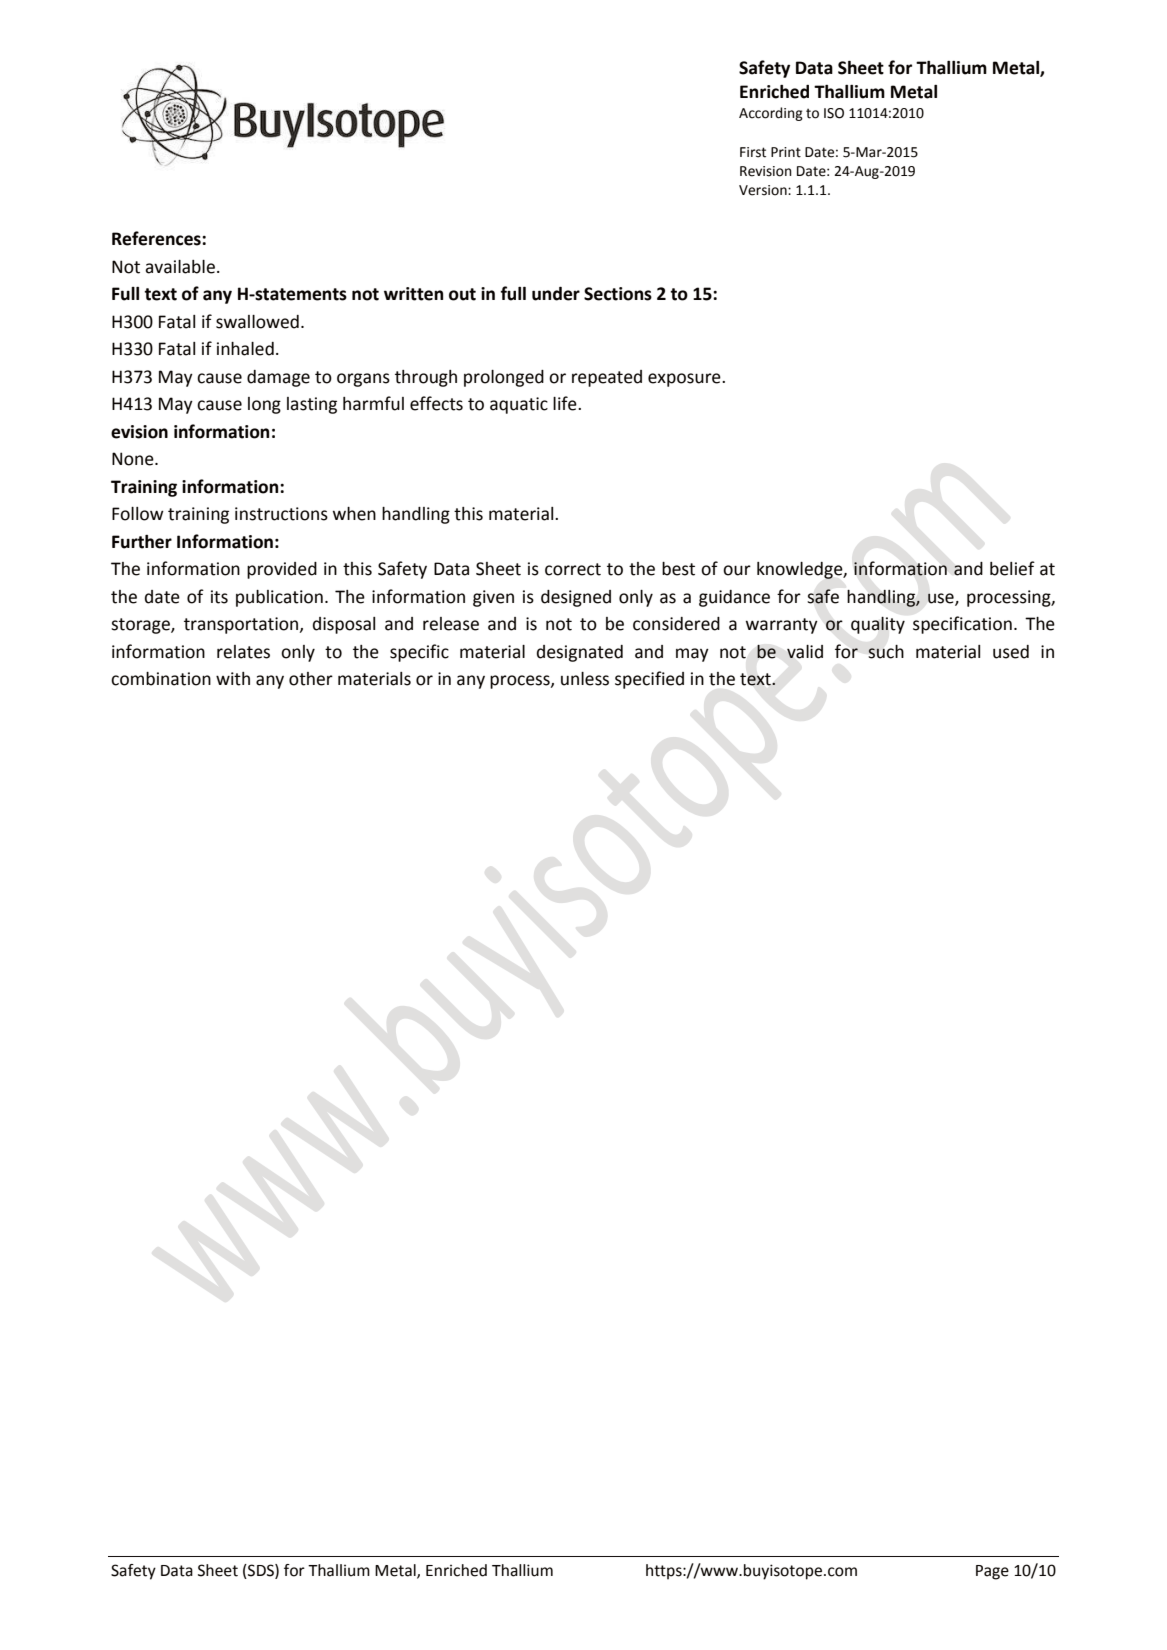 This screenshot has height=1650, width=1167. Describe the element at coordinates (786, 152) in the screenshot. I see `Print` at that location.
